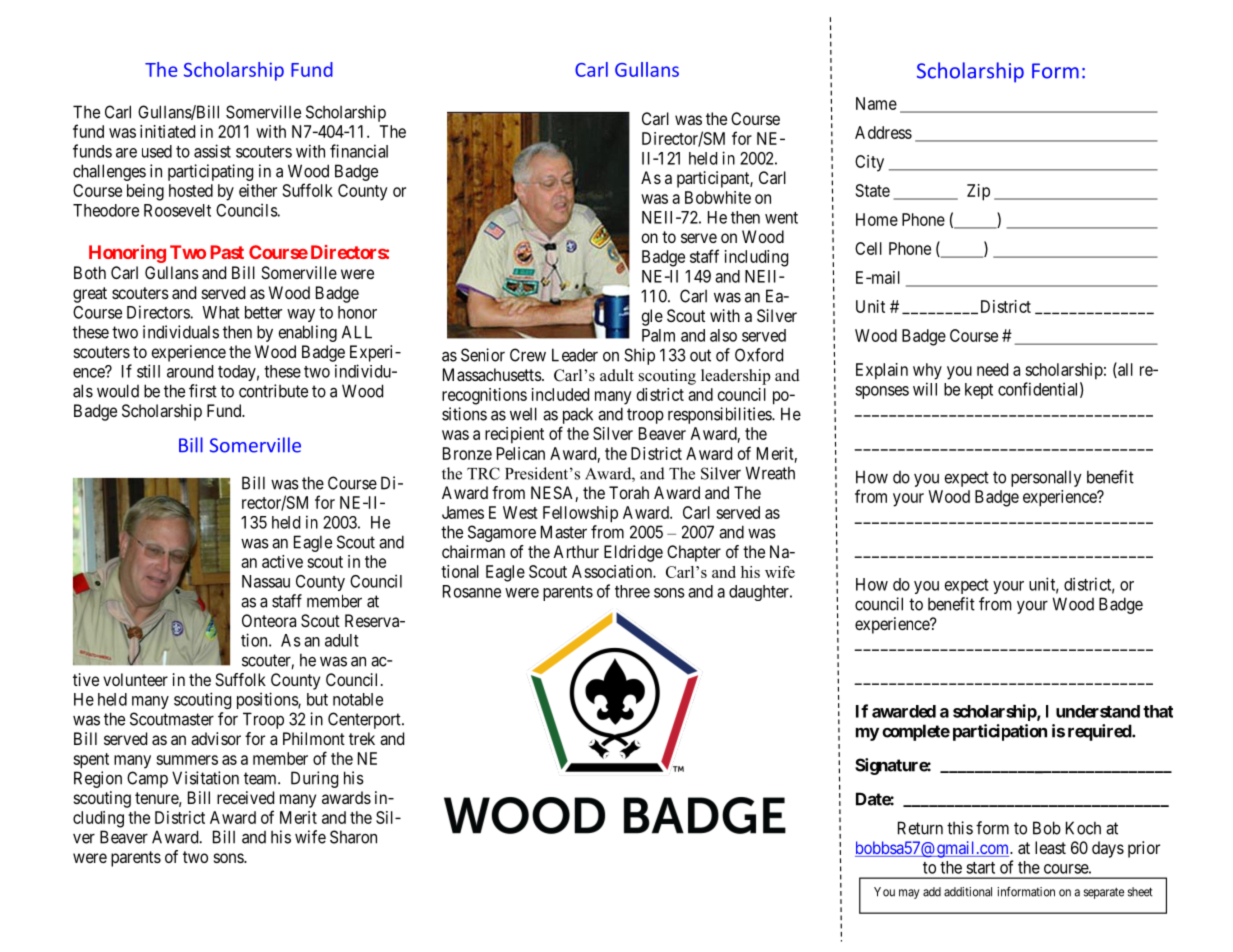 The width and height of the document is (1233, 952). Describe the element at coordinates (876, 103) in the document. I see `Name` at that location.
